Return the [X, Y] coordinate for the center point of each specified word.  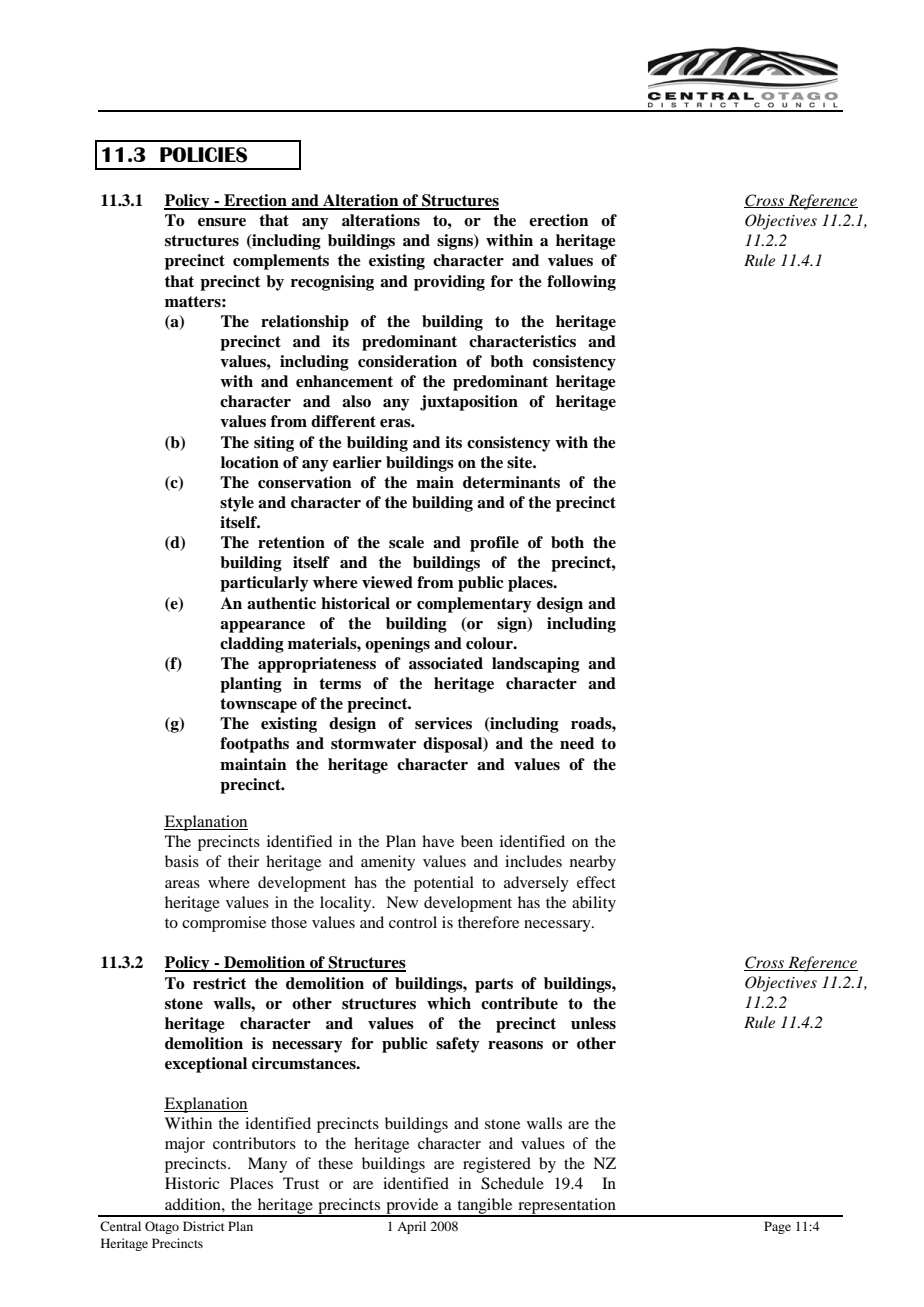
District [204, 1226]
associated [446, 663]
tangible [485, 1207]
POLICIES [203, 155]
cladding [252, 645]
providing [449, 283]
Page [777, 1227]
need [577, 743]
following [581, 283]
